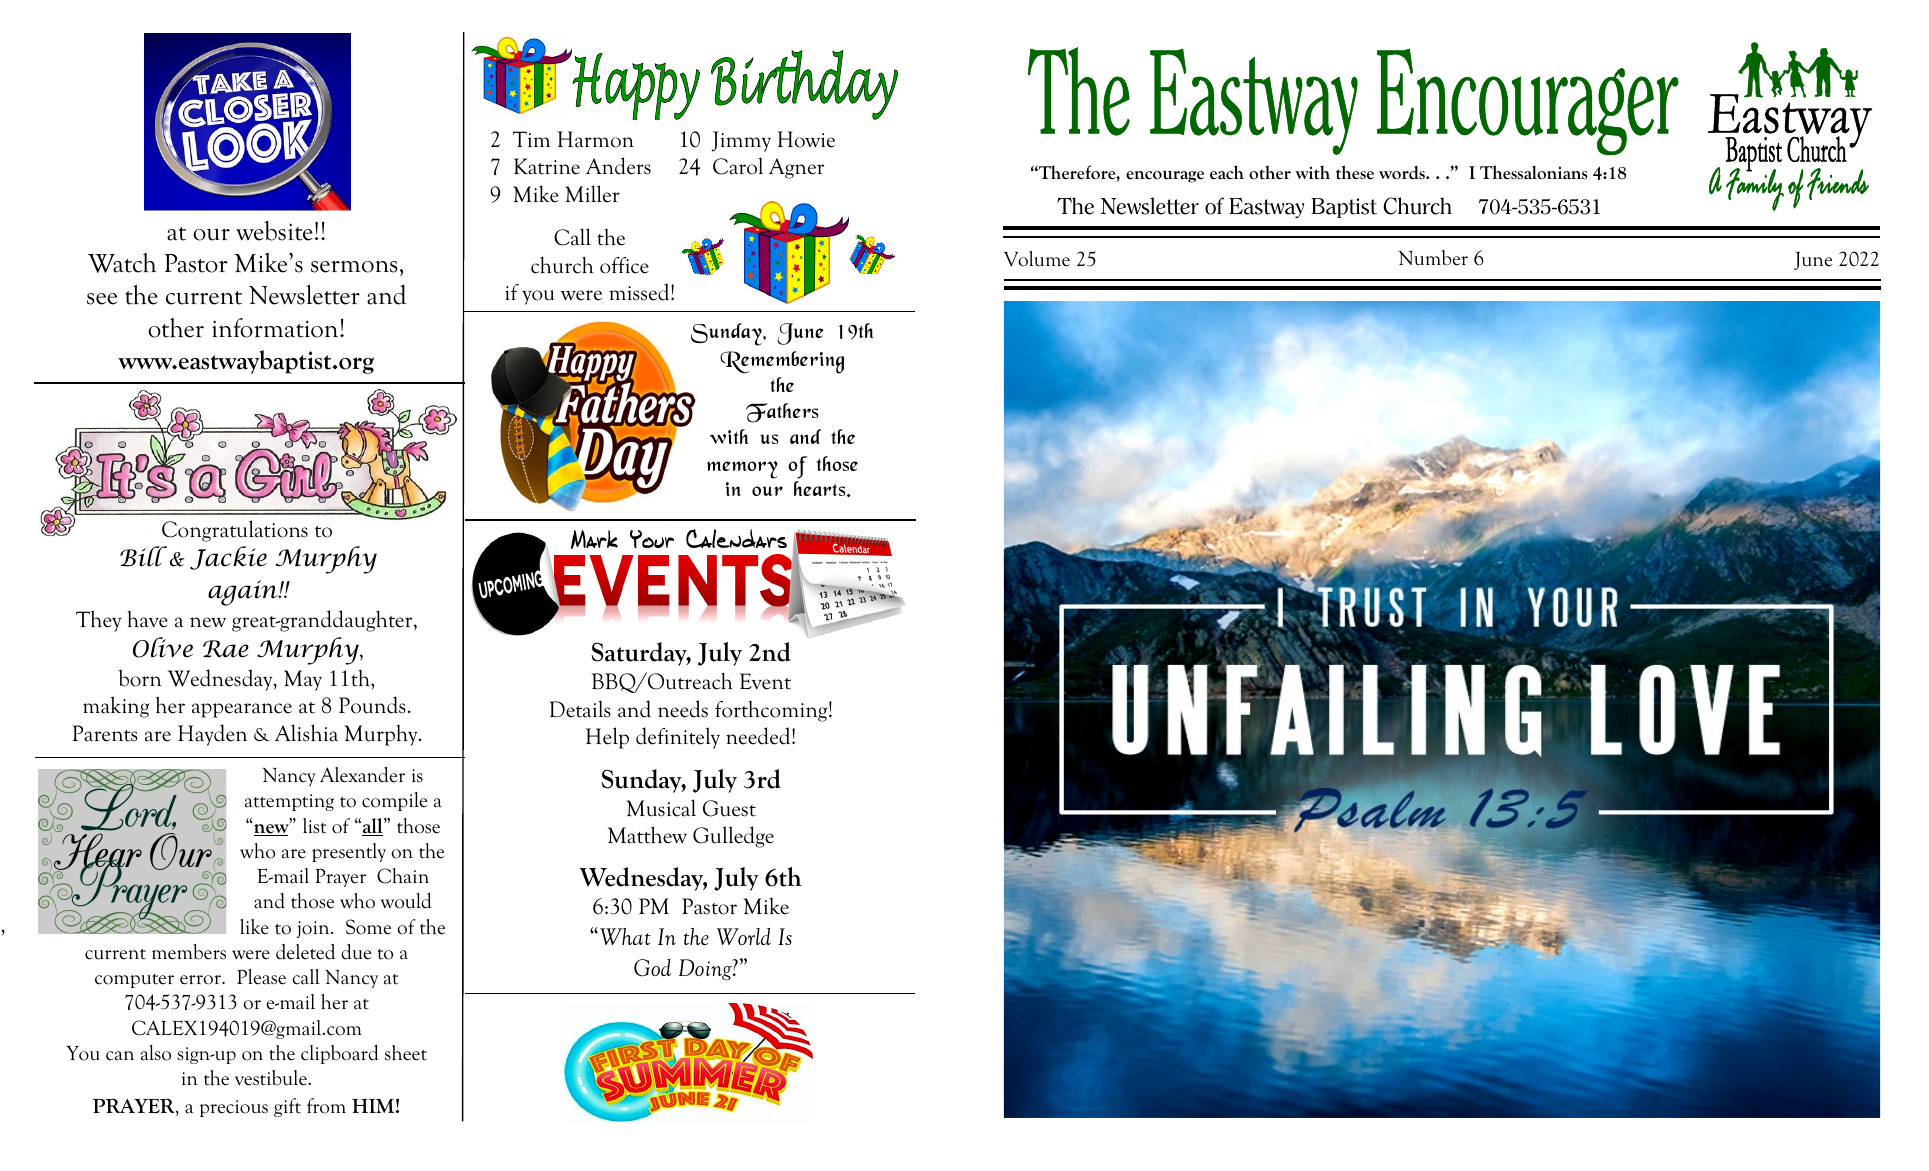 This screenshot has width=1929, height=1171. What do you see at coordinates (759, 736) in the screenshot?
I see `needed` at bounding box center [759, 736].
